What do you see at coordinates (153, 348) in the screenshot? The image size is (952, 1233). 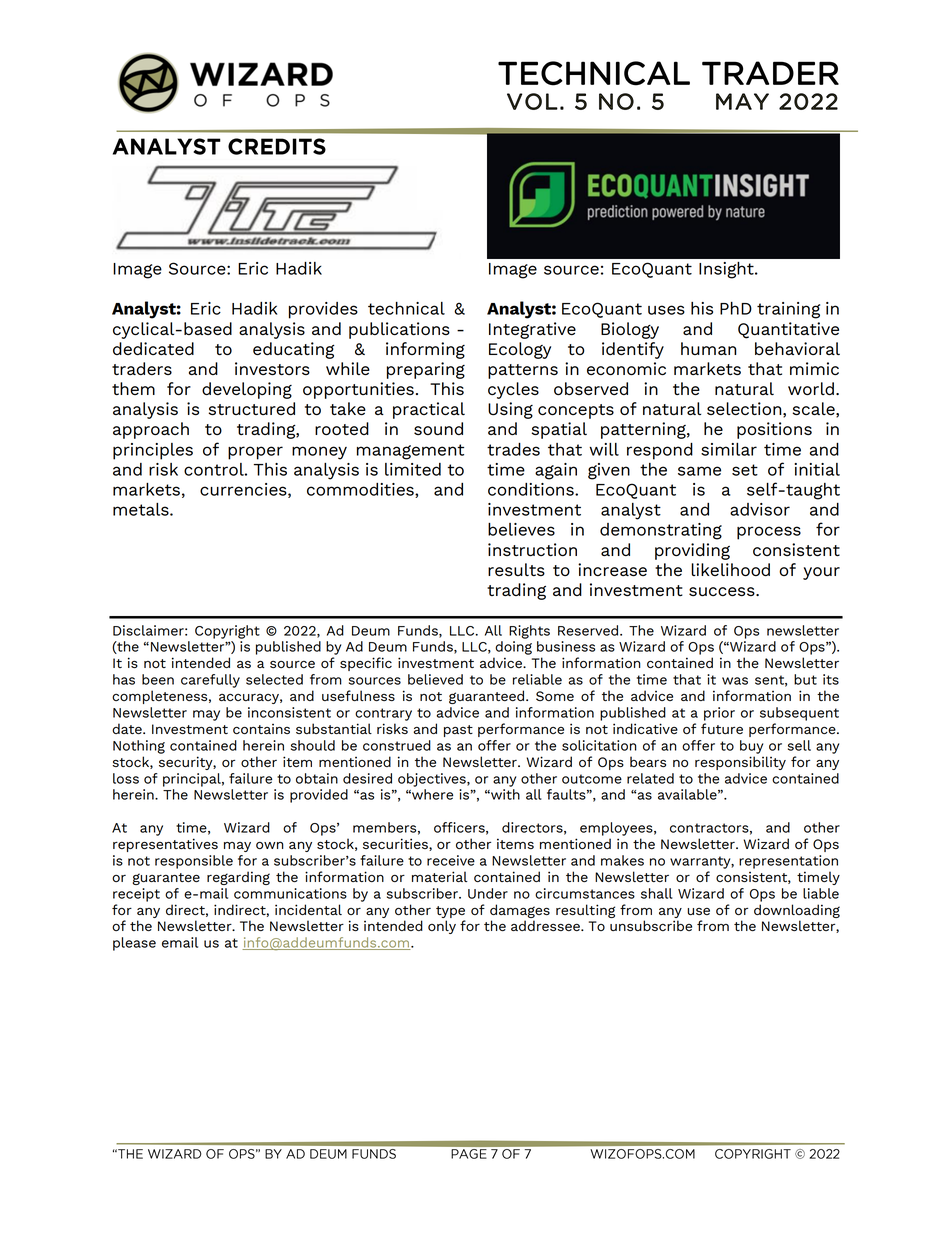 I see `dedicated` at bounding box center [153, 348].
